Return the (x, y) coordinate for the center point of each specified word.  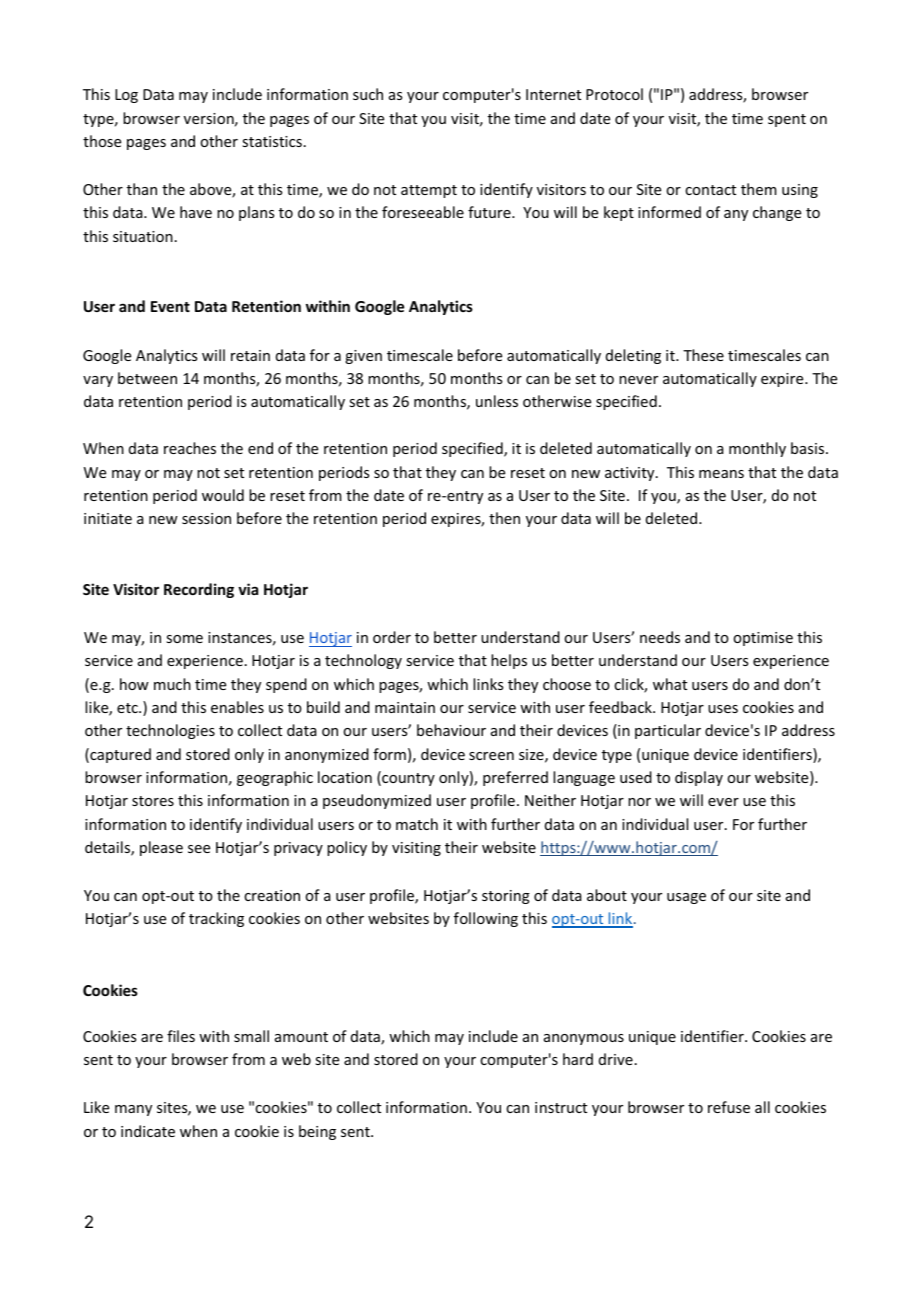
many (133, 1110)
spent (787, 120)
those (102, 141)
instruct (561, 1107)
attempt (429, 191)
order (392, 637)
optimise (763, 639)
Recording (199, 590)
